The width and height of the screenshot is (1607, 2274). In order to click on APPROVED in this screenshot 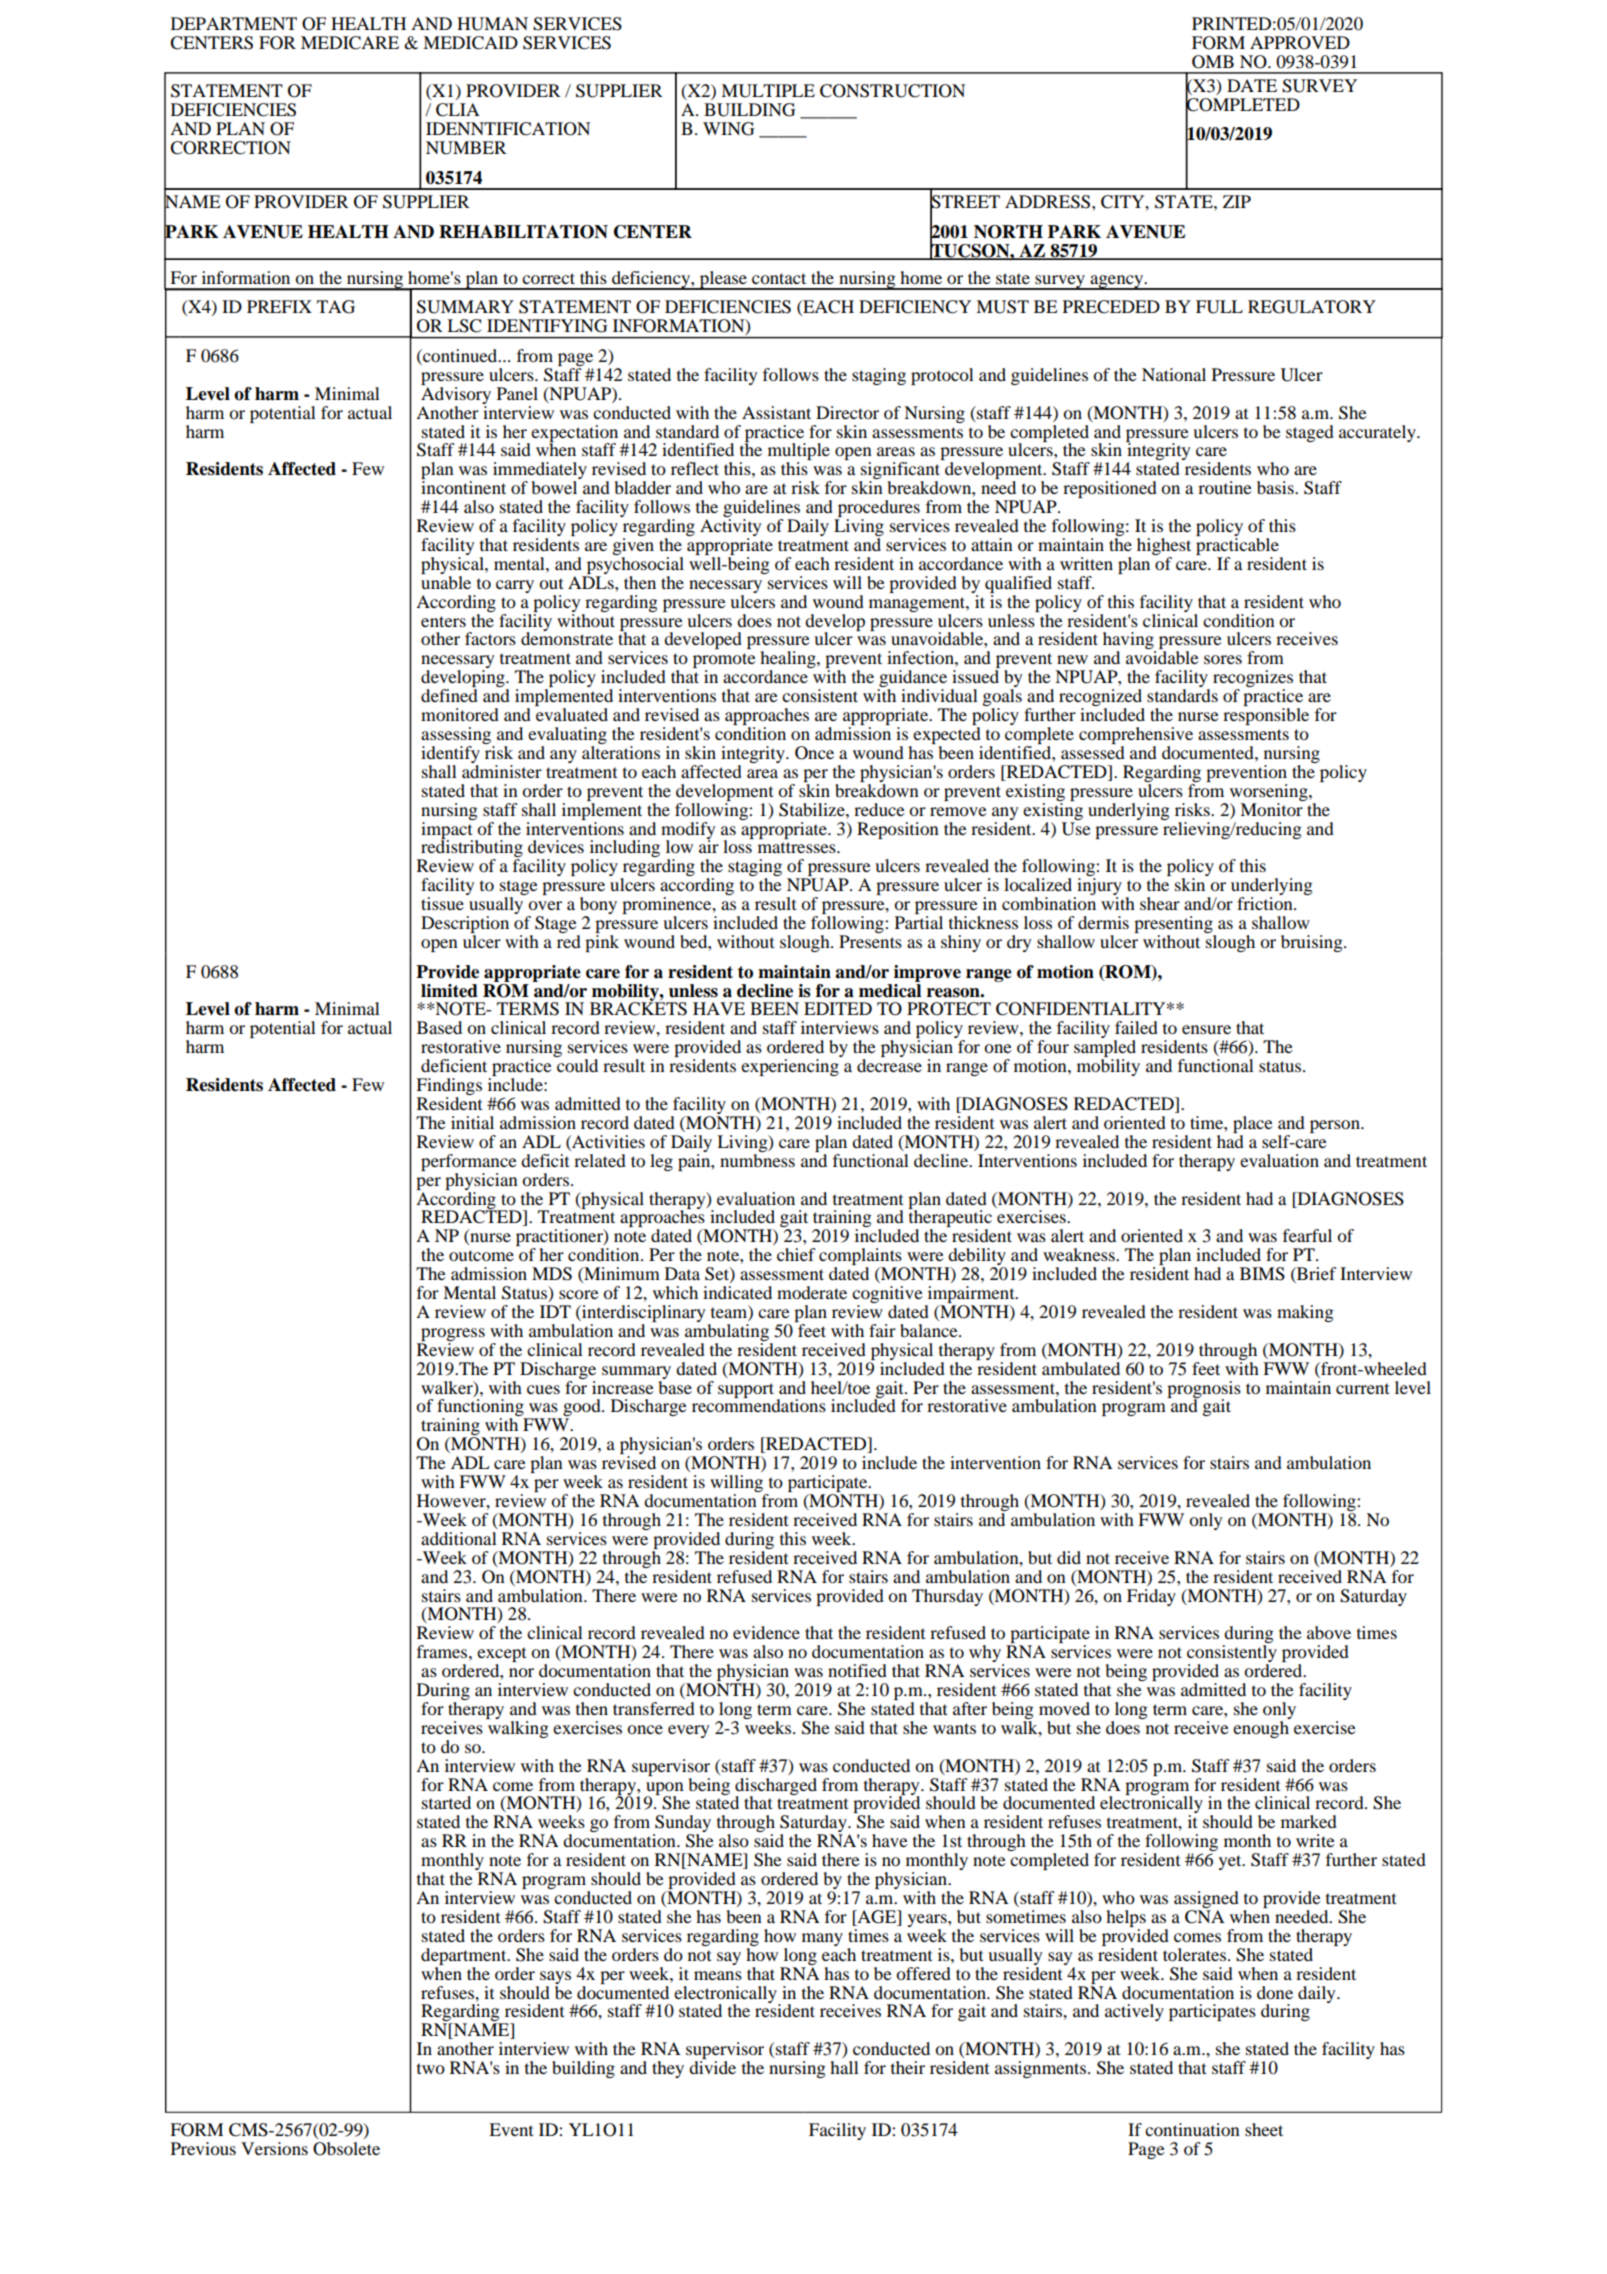, I will do `click(1300, 43)`.
